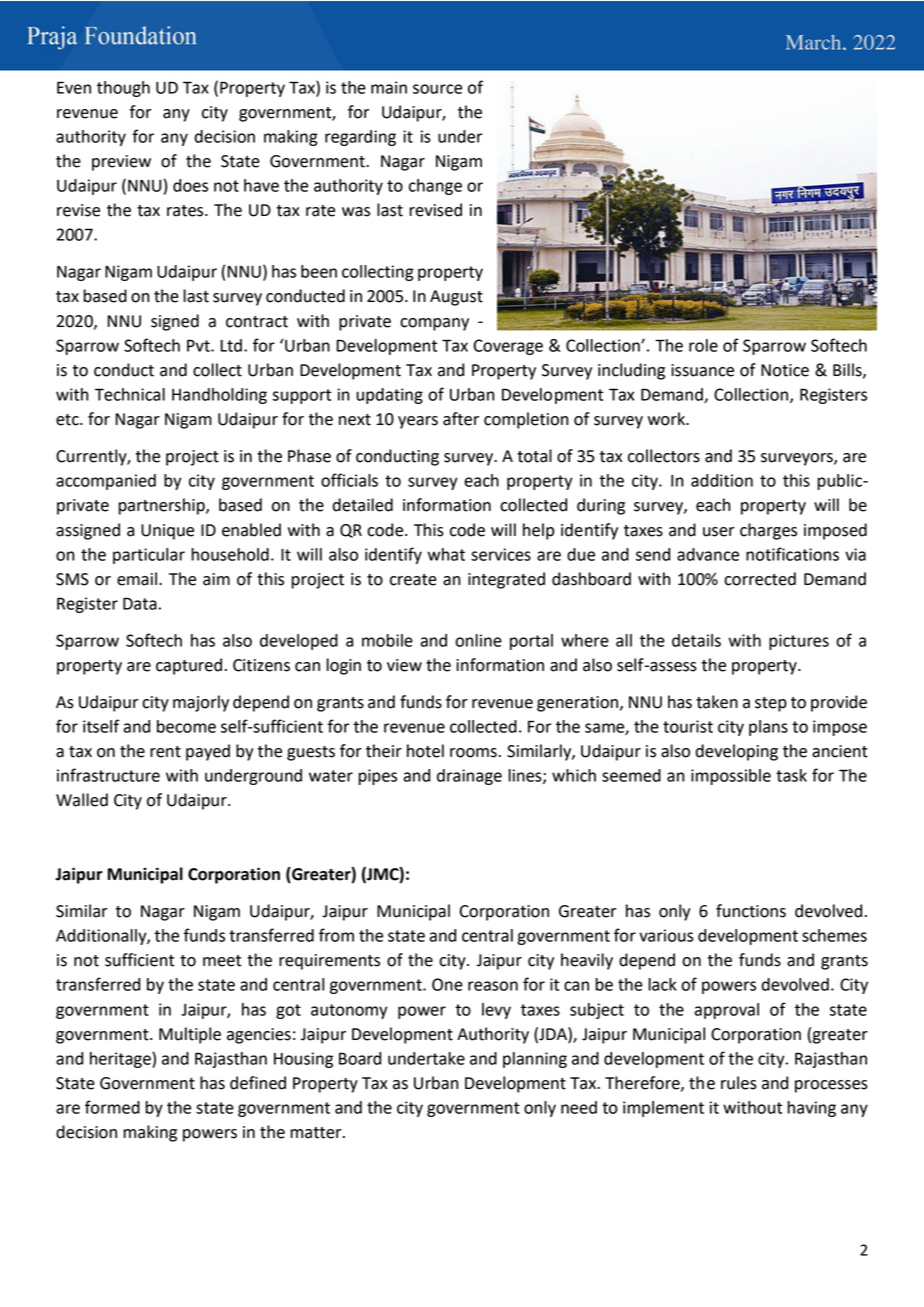 This document has height=1307, width=924. I want to click on though, so click(123, 89).
